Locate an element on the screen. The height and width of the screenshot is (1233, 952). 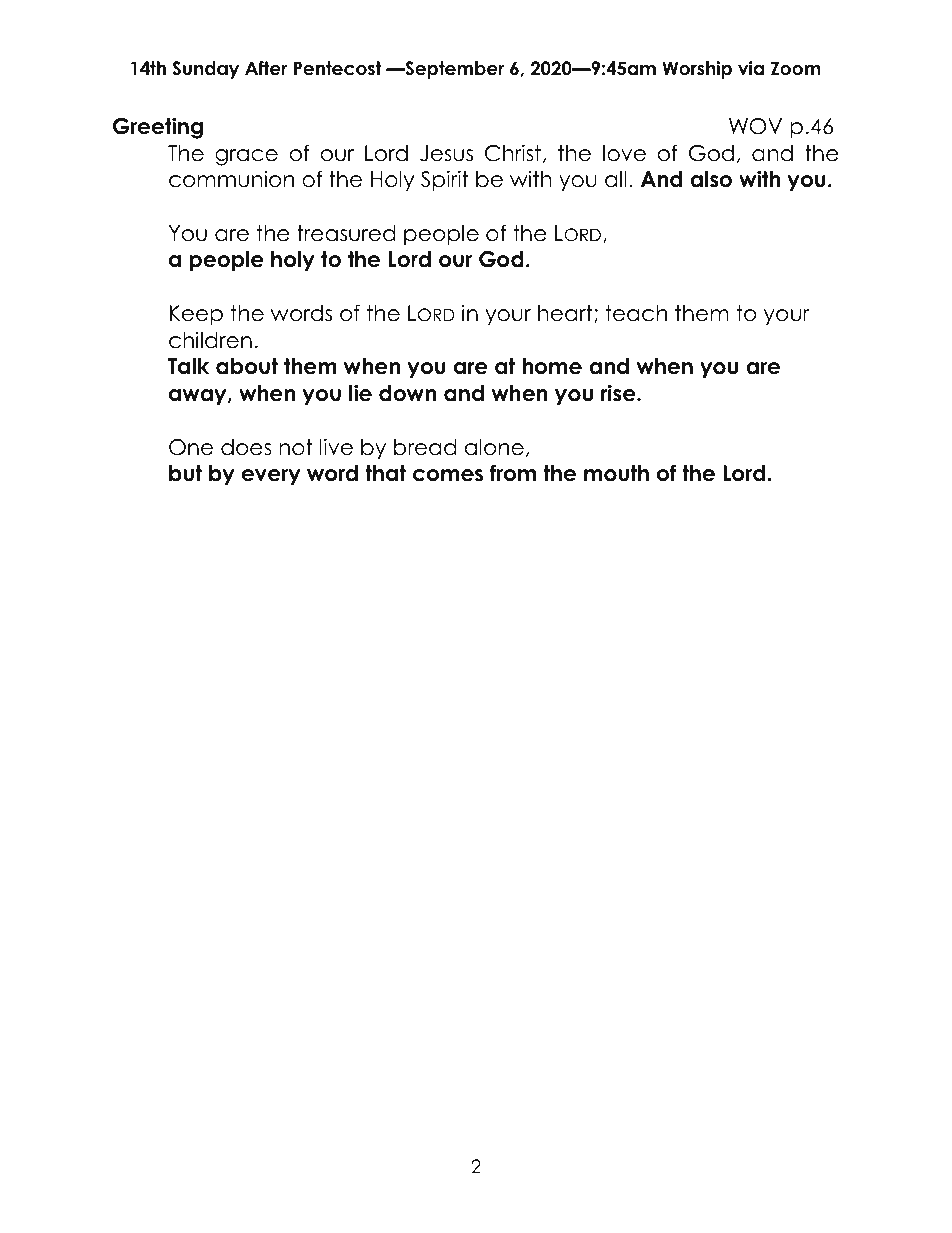
Worship is located at coordinates (697, 70).
